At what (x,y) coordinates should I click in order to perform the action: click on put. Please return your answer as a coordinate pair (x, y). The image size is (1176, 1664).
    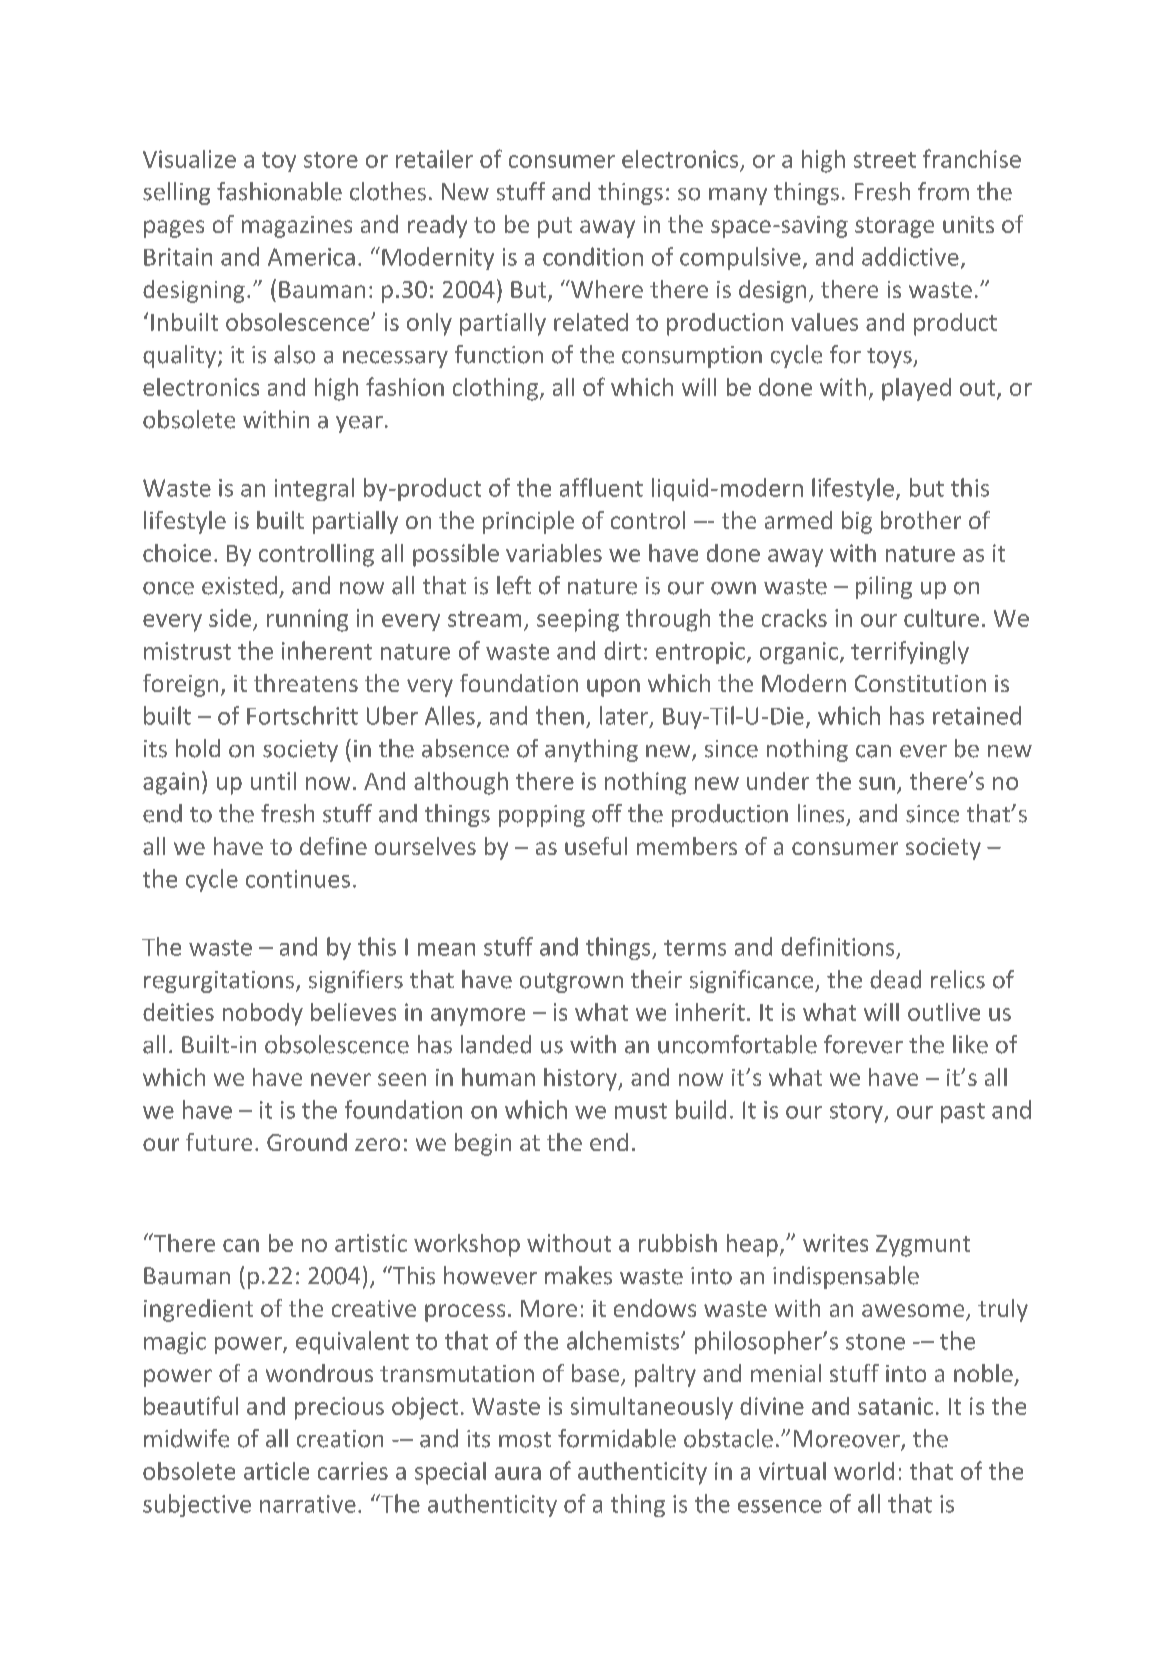
    Looking at the image, I should click on (555, 227).
